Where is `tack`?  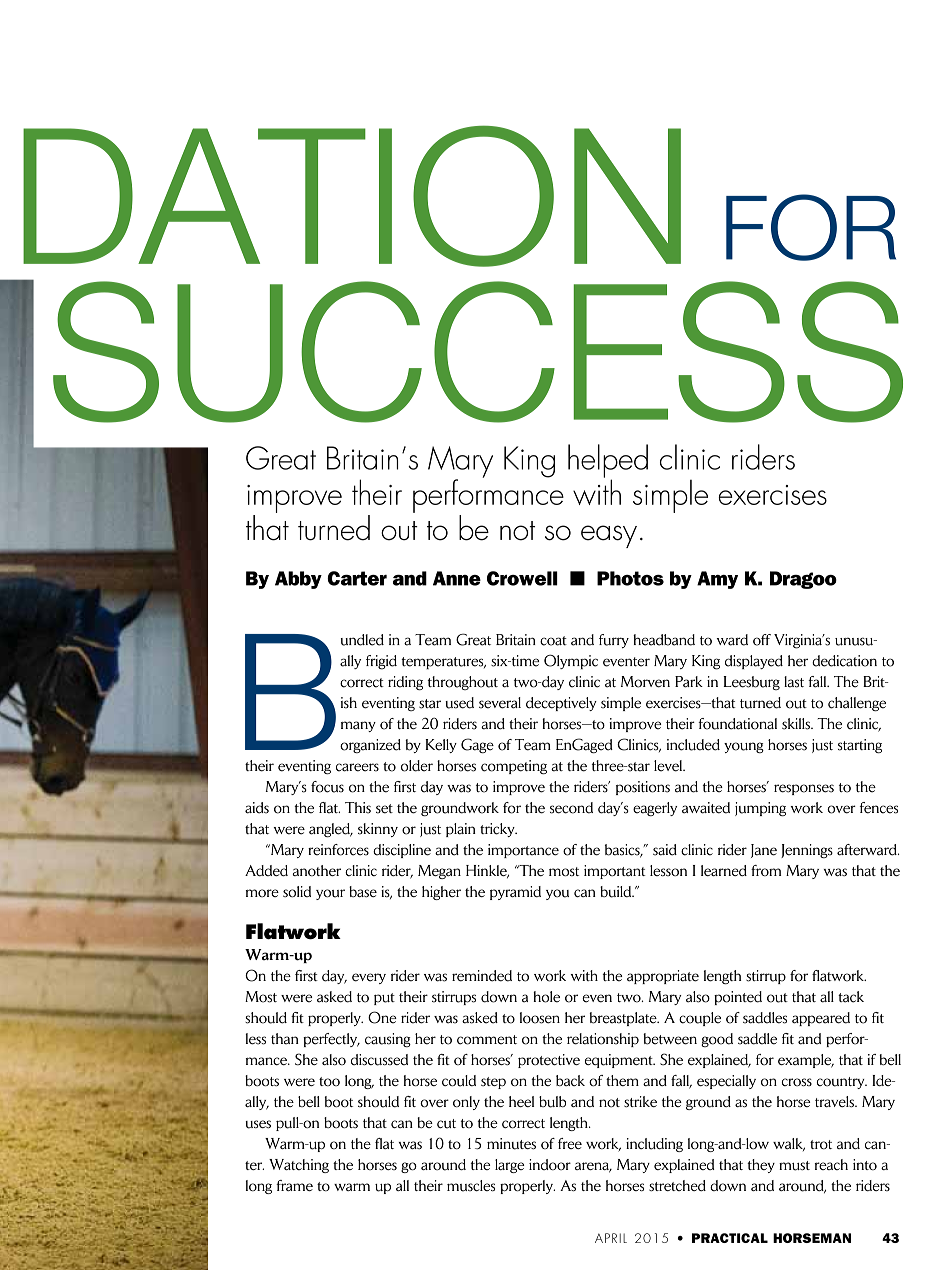
tack is located at coordinates (851, 997).
